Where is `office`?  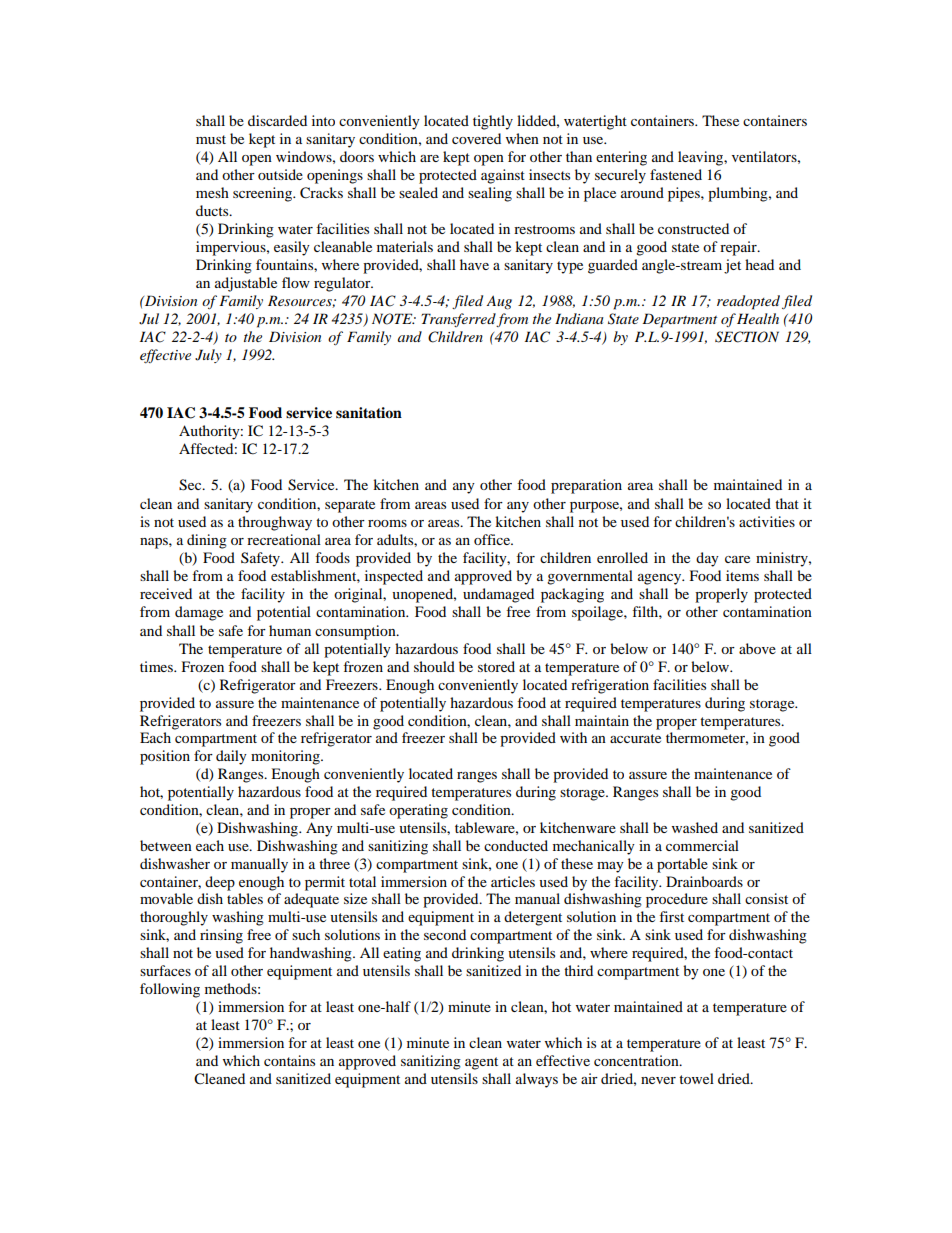 office is located at coordinates (493, 539).
